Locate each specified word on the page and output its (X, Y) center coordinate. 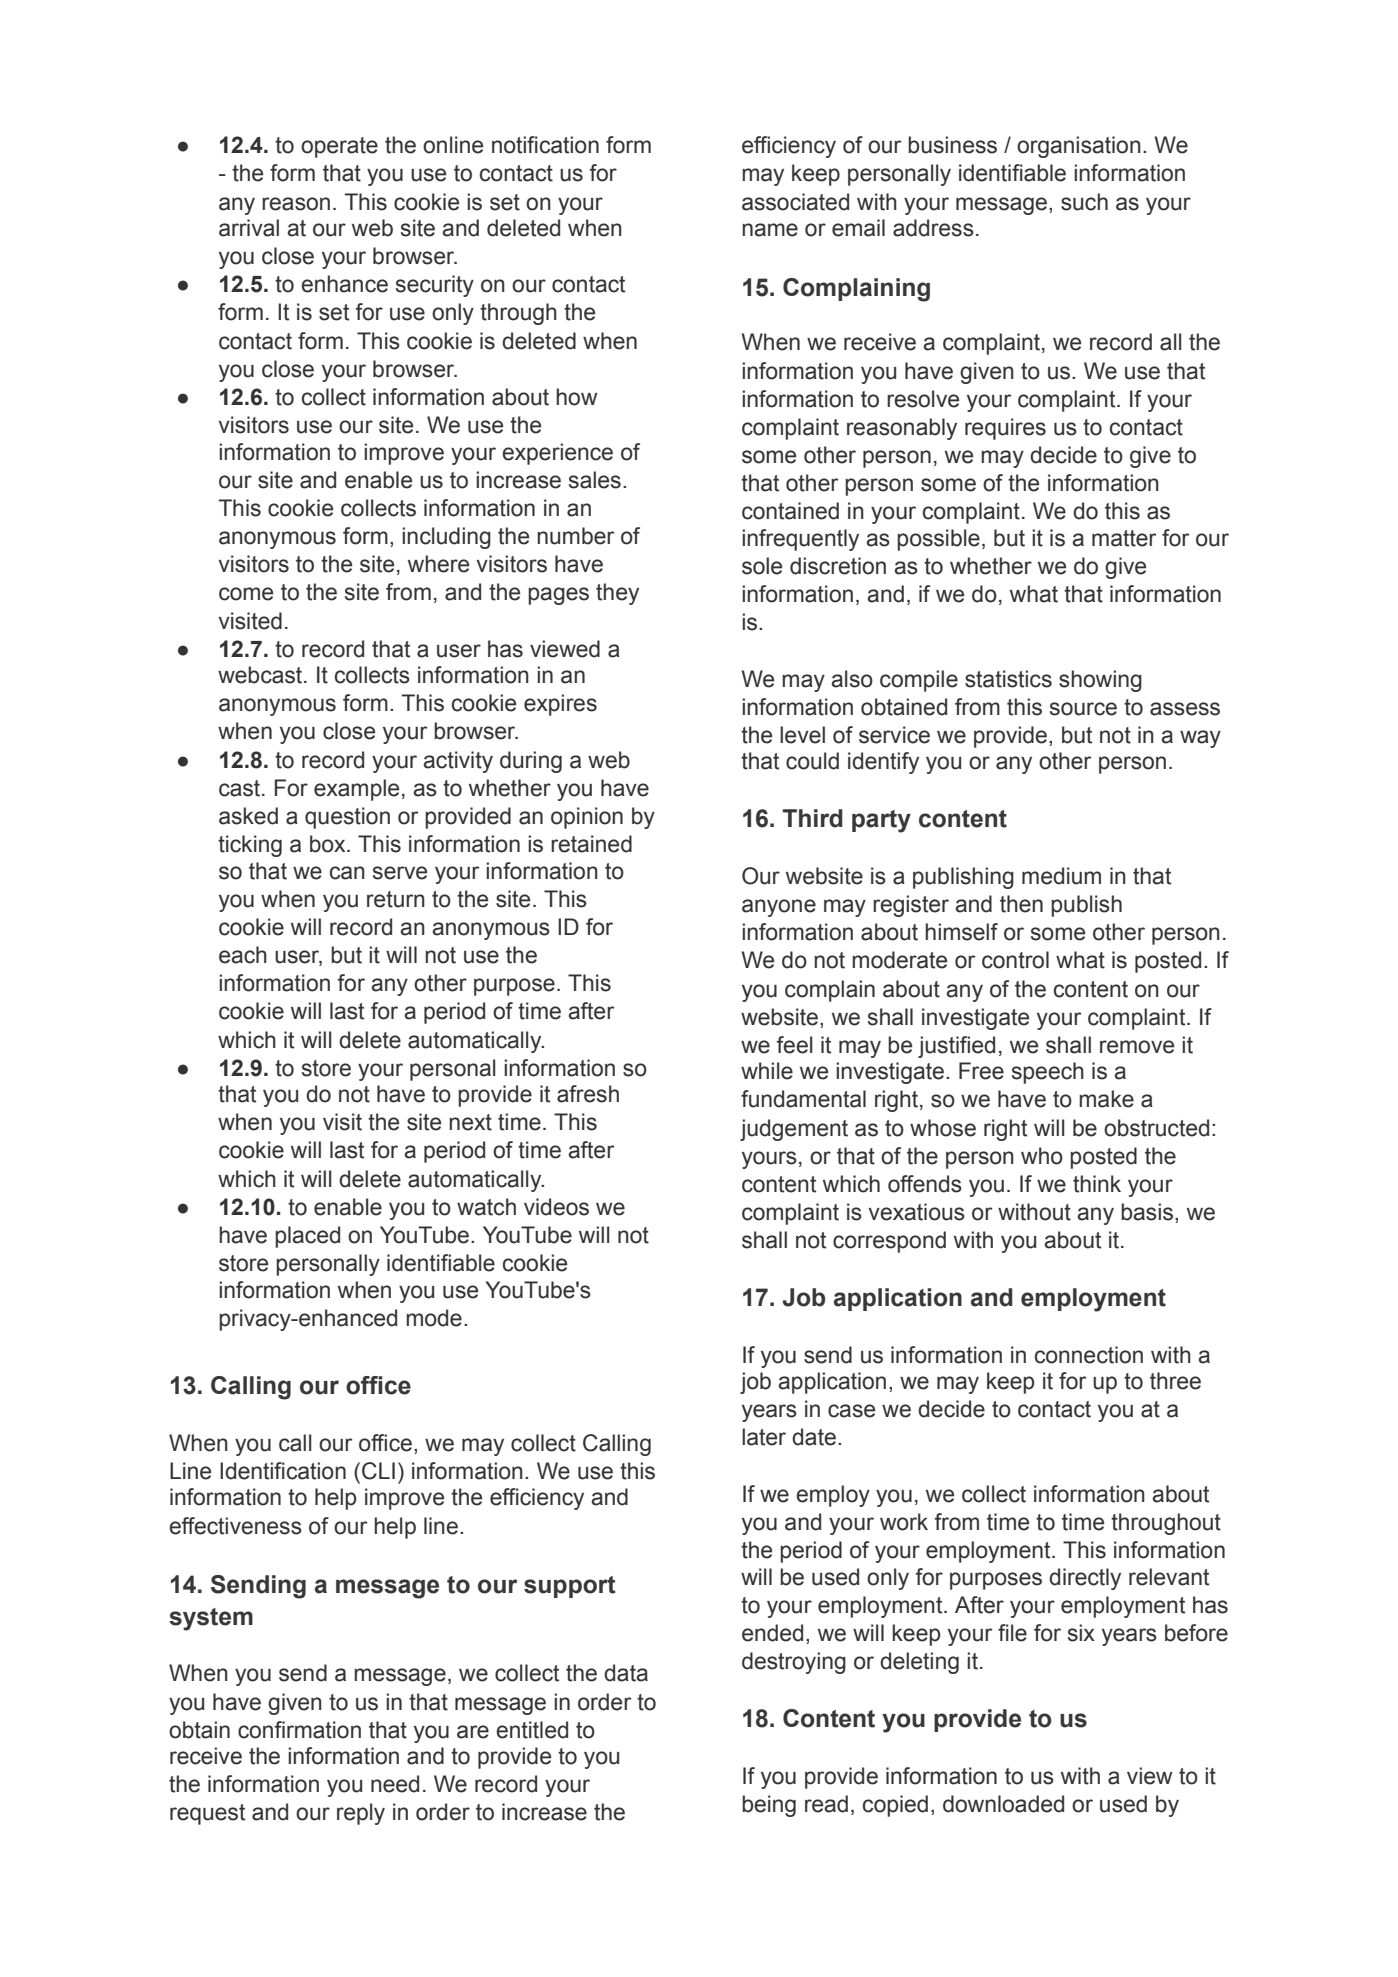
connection (1089, 1355)
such (1084, 202)
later (764, 1437)
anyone (779, 908)
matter (1124, 538)
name (770, 230)
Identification (283, 1471)
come (246, 594)
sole (762, 566)
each (243, 955)
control (1015, 960)
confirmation (299, 1730)
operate (339, 147)
